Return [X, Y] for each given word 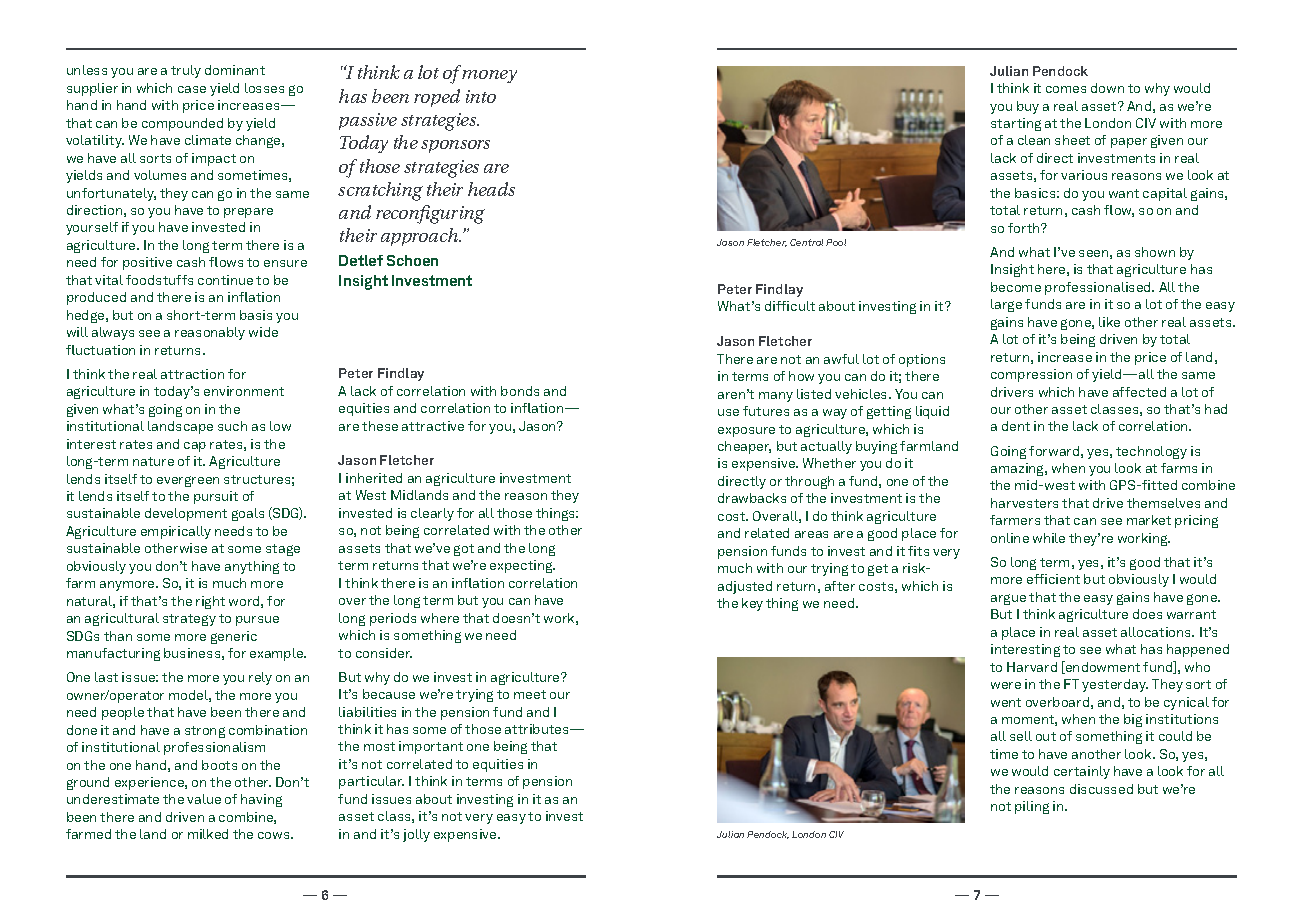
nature [153, 461]
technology [1151, 452]
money [489, 76]
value [204, 799]
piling [1032, 807]
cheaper [744, 447]
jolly [416, 835]
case [192, 89]
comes [1066, 89]
